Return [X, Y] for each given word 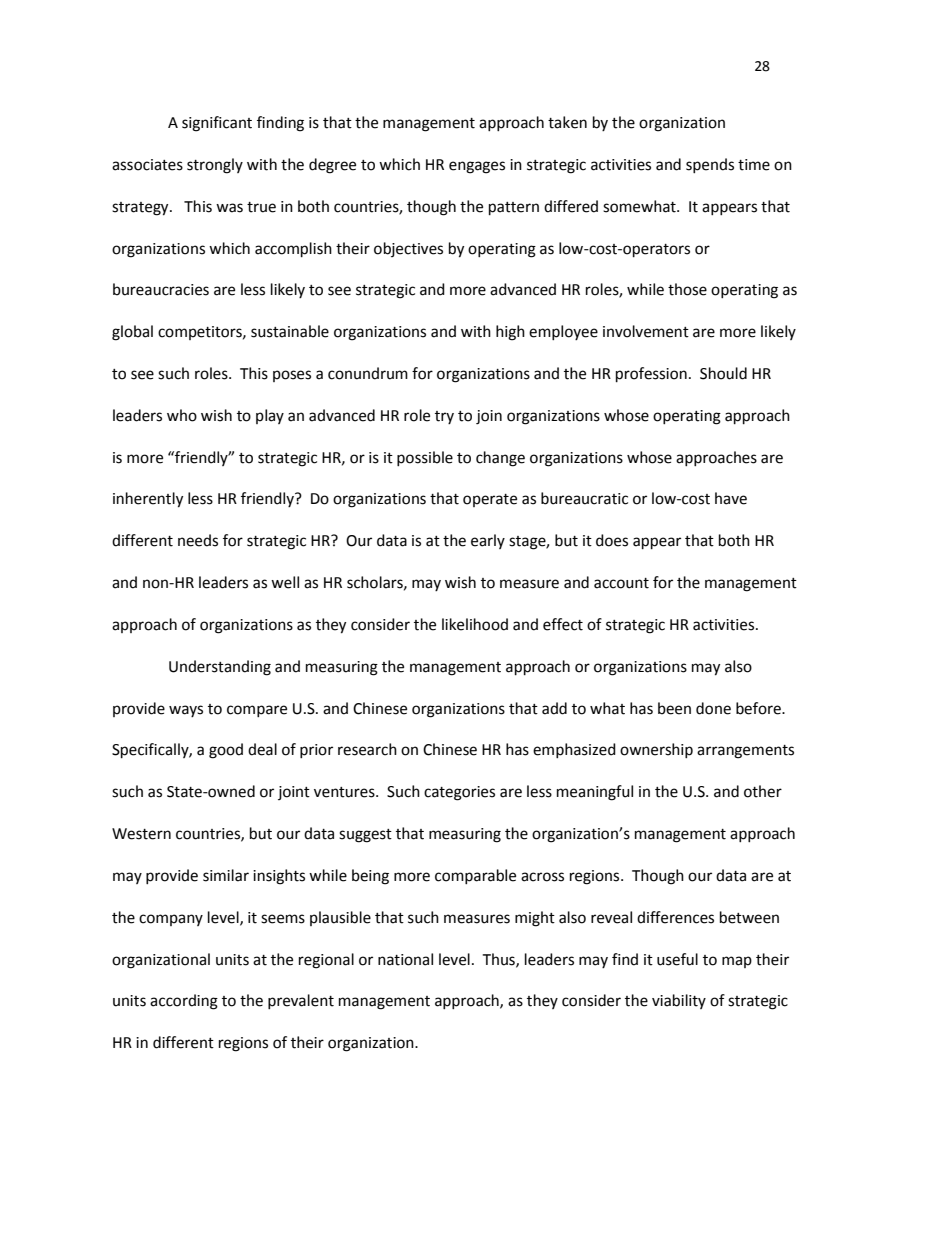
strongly [215, 166]
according [184, 1002]
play [270, 416]
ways [186, 711]
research [367, 749]
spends [710, 165]
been [674, 708]
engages [477, 167]
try [444, 417]
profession [651, 375]
